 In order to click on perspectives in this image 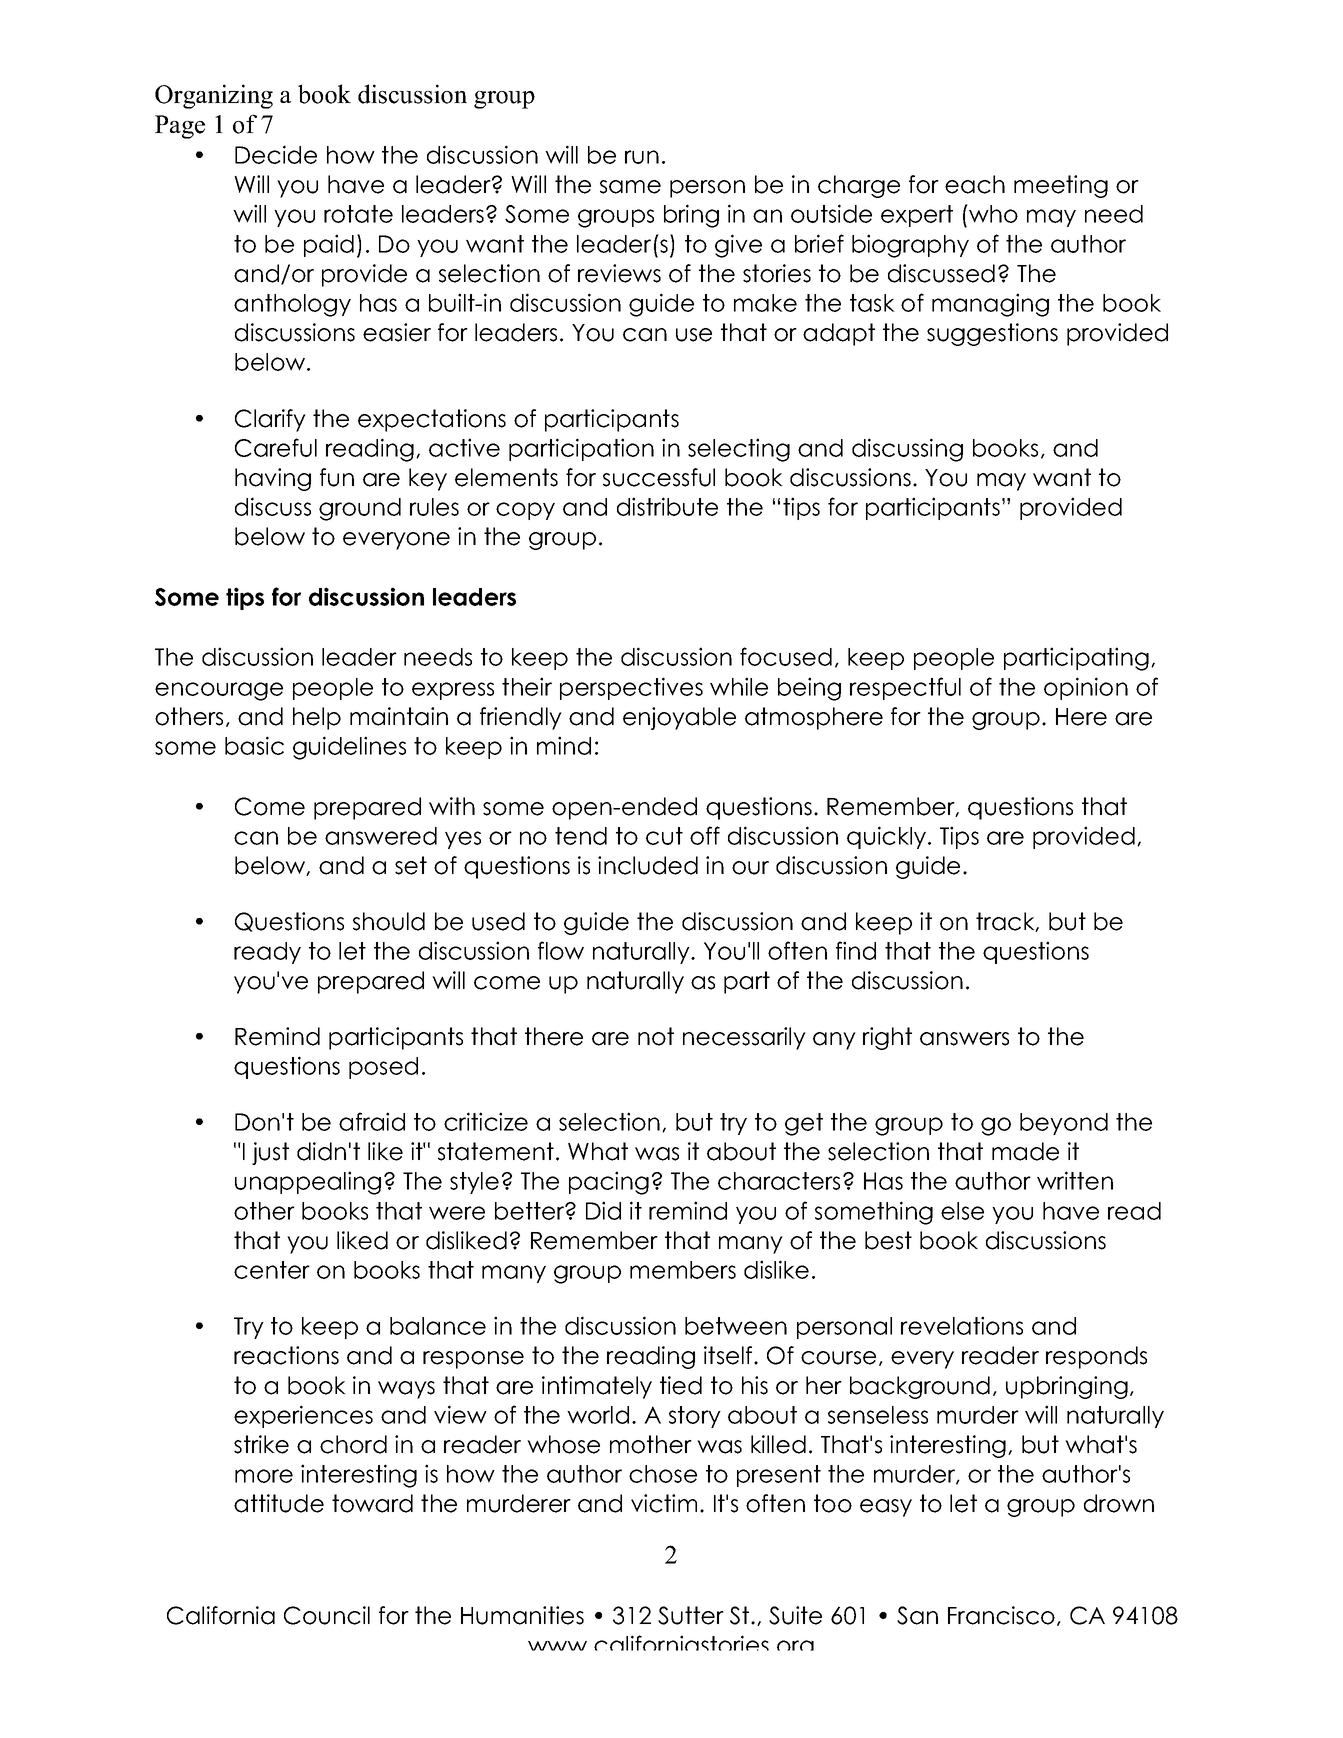, I will do `click(631, 688)`.
